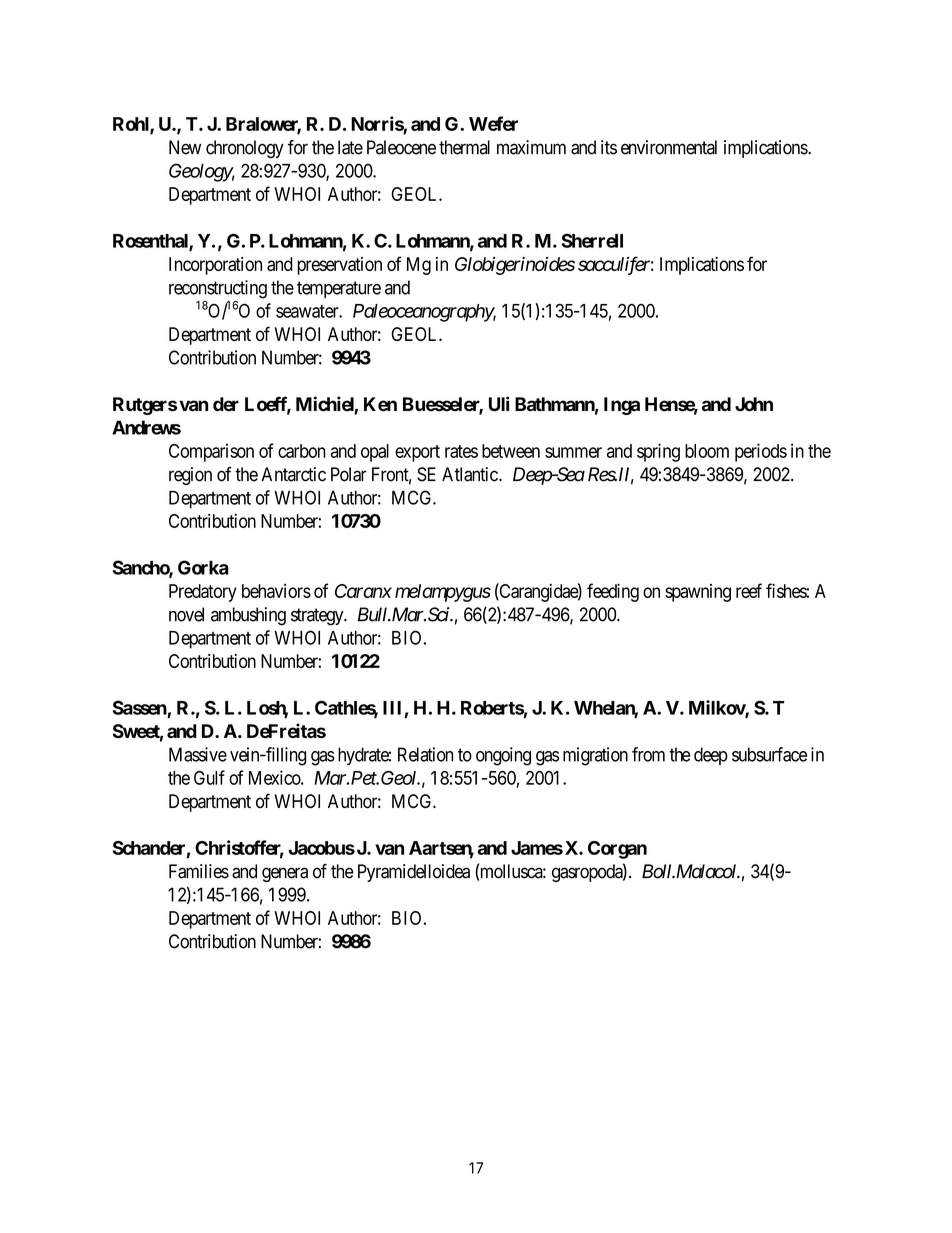 The image size is (952, 1233). I want to click on thermal, so click(464, 147).
